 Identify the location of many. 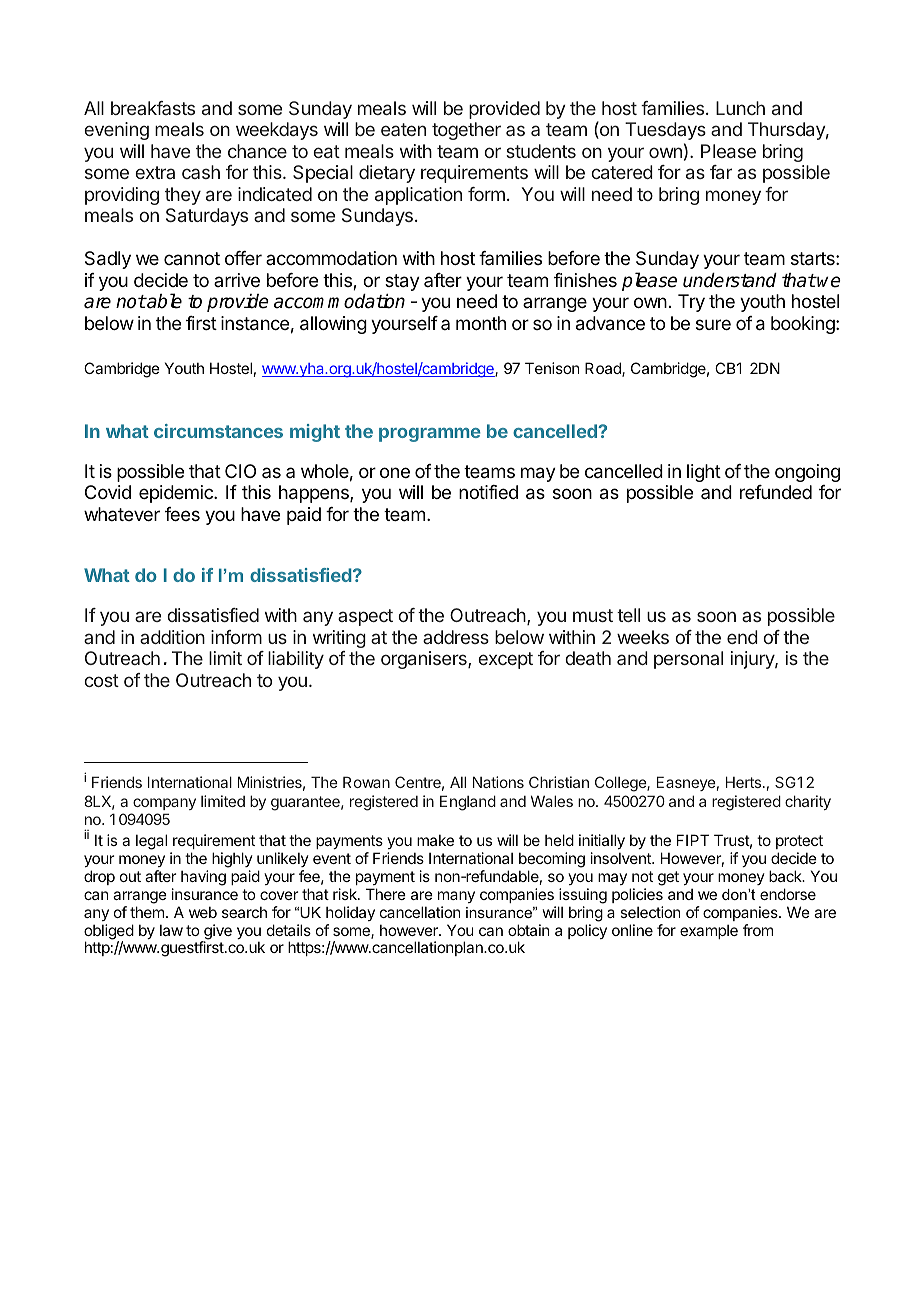
(456, 897).
